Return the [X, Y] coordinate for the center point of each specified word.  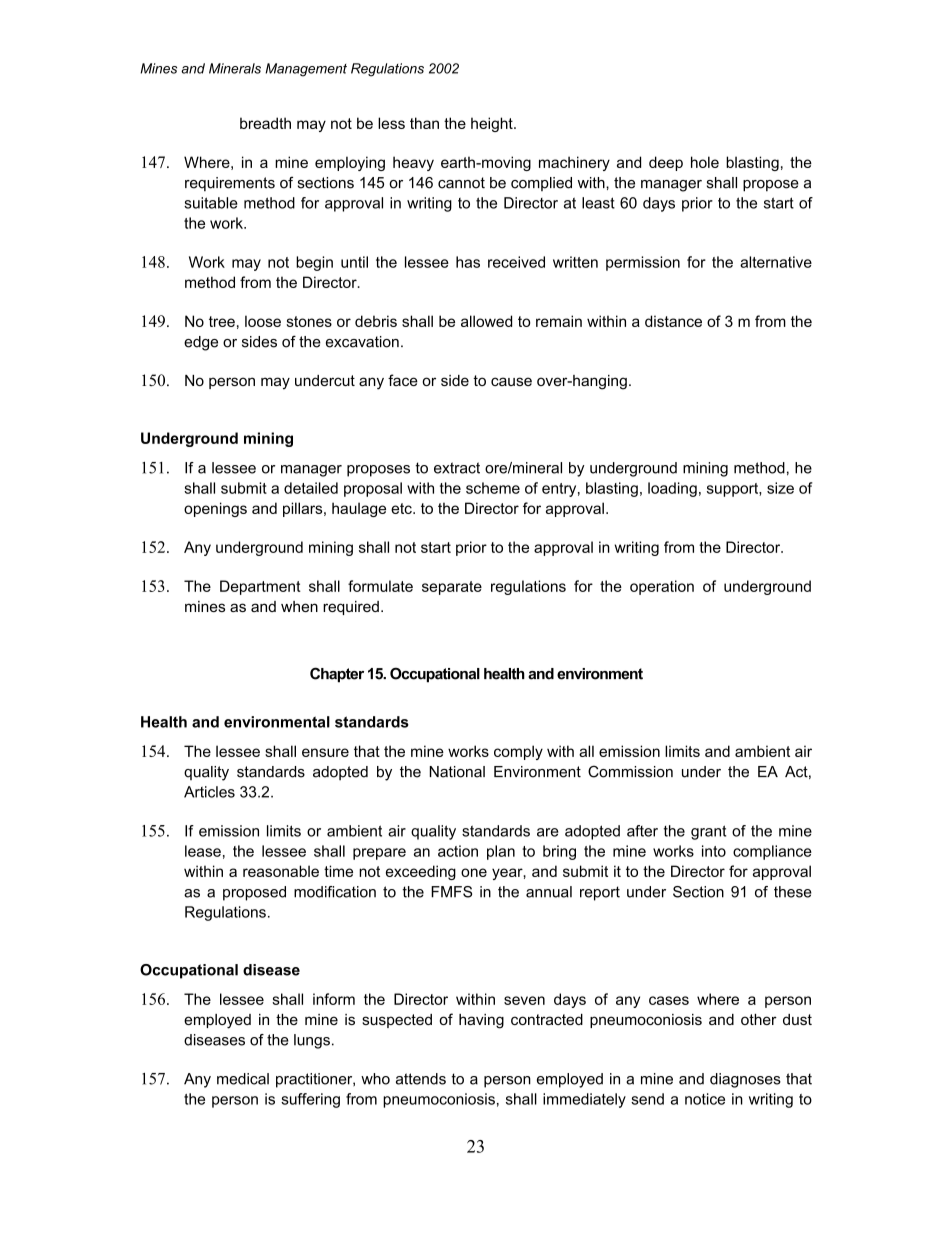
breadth [265, 123]
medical [243, 1079]
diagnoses [745, 1080]
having [481, 1021]
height [493, 124]
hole [705, 162]
